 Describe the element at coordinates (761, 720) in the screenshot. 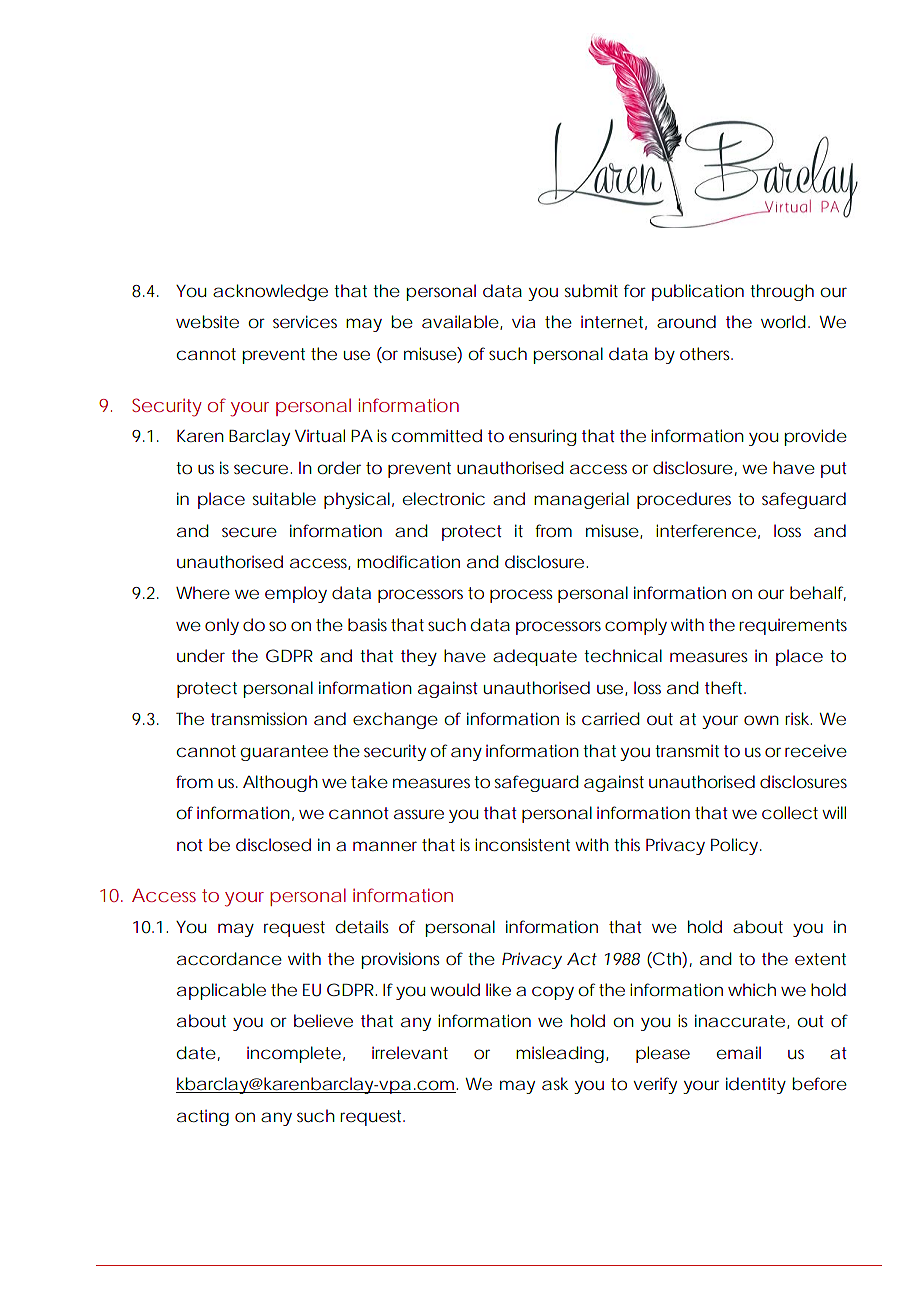

I see `own` at that location.
